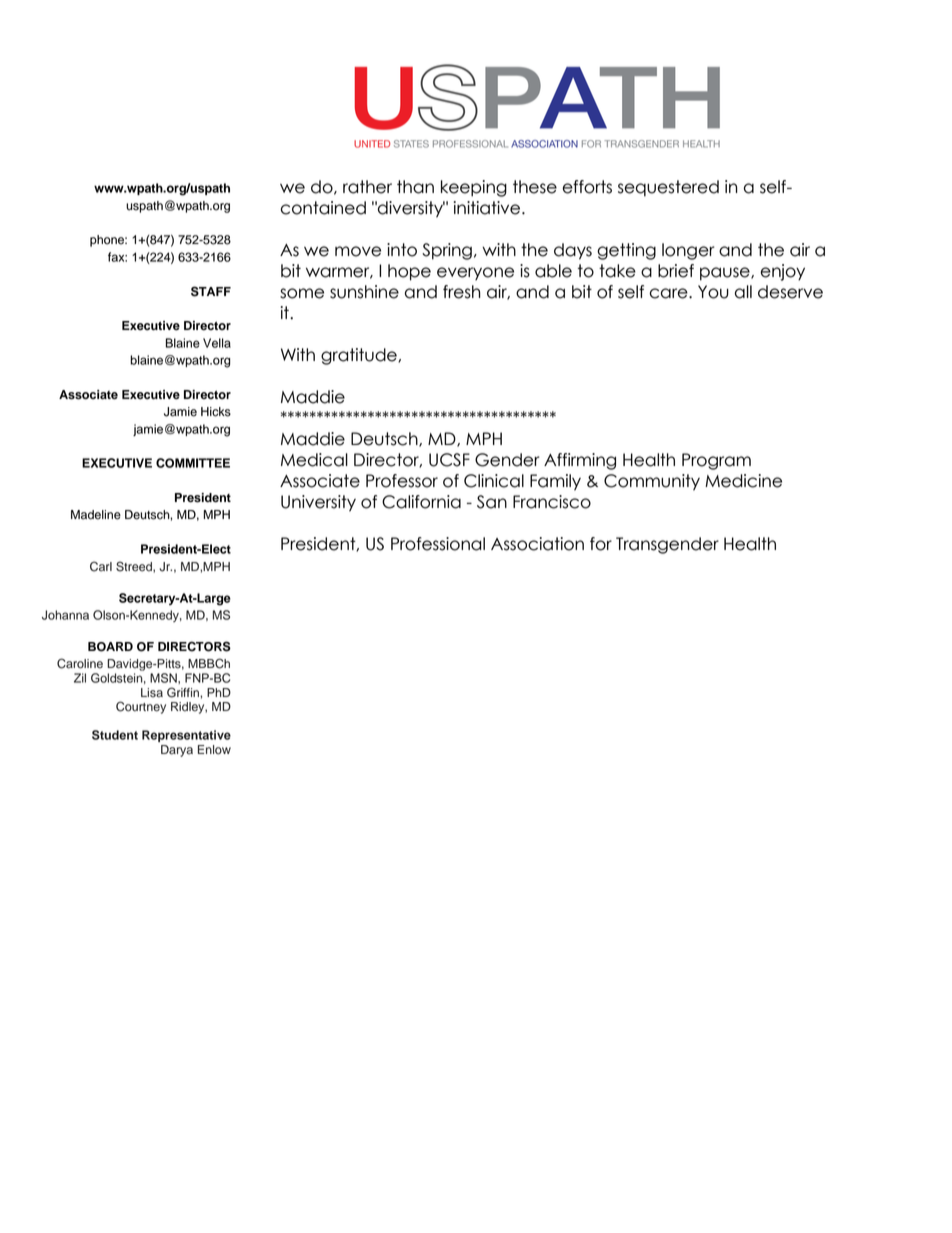  I want to click on than, so click(415, 187).
